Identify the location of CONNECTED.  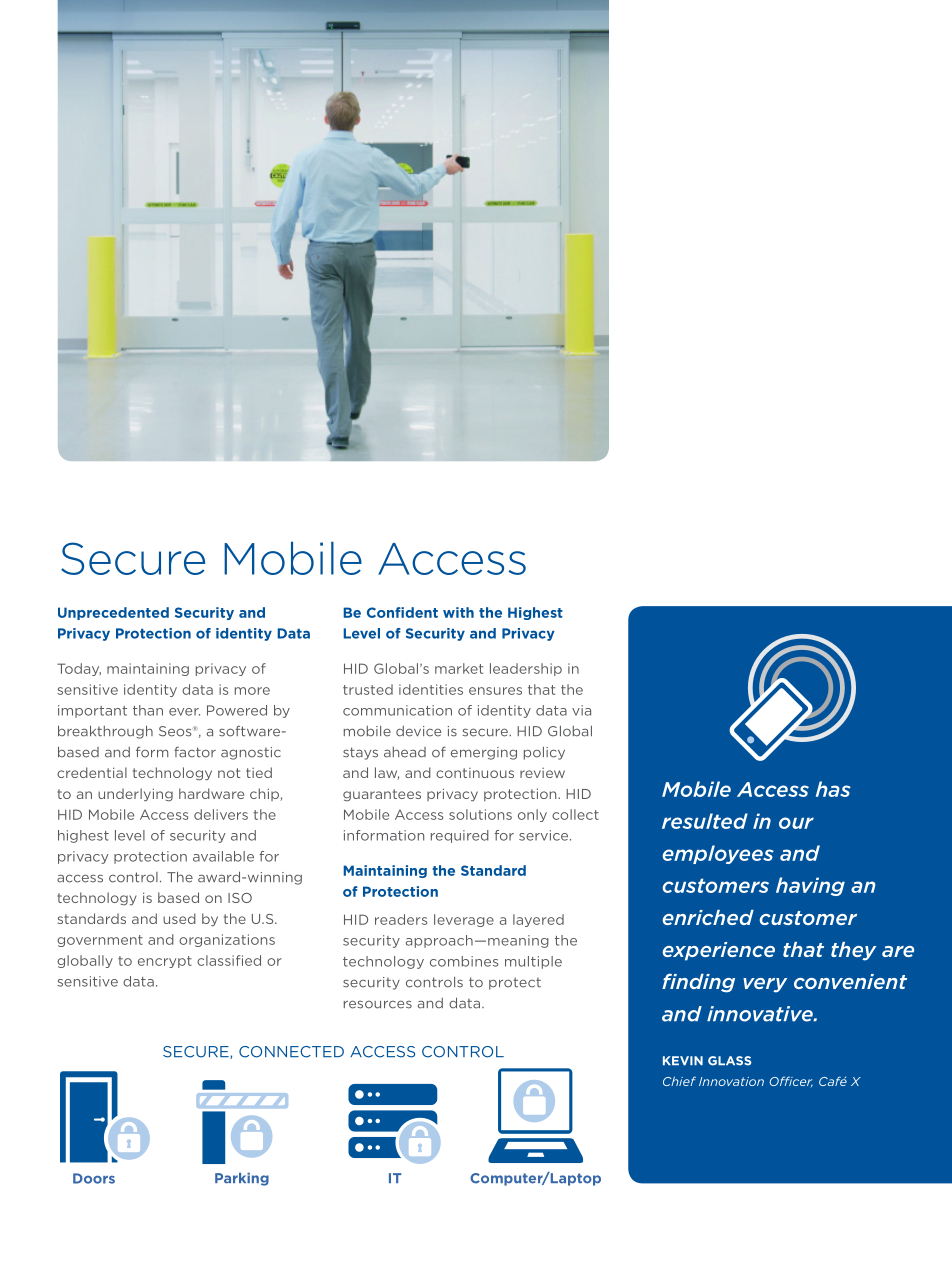
(291, 1052).
